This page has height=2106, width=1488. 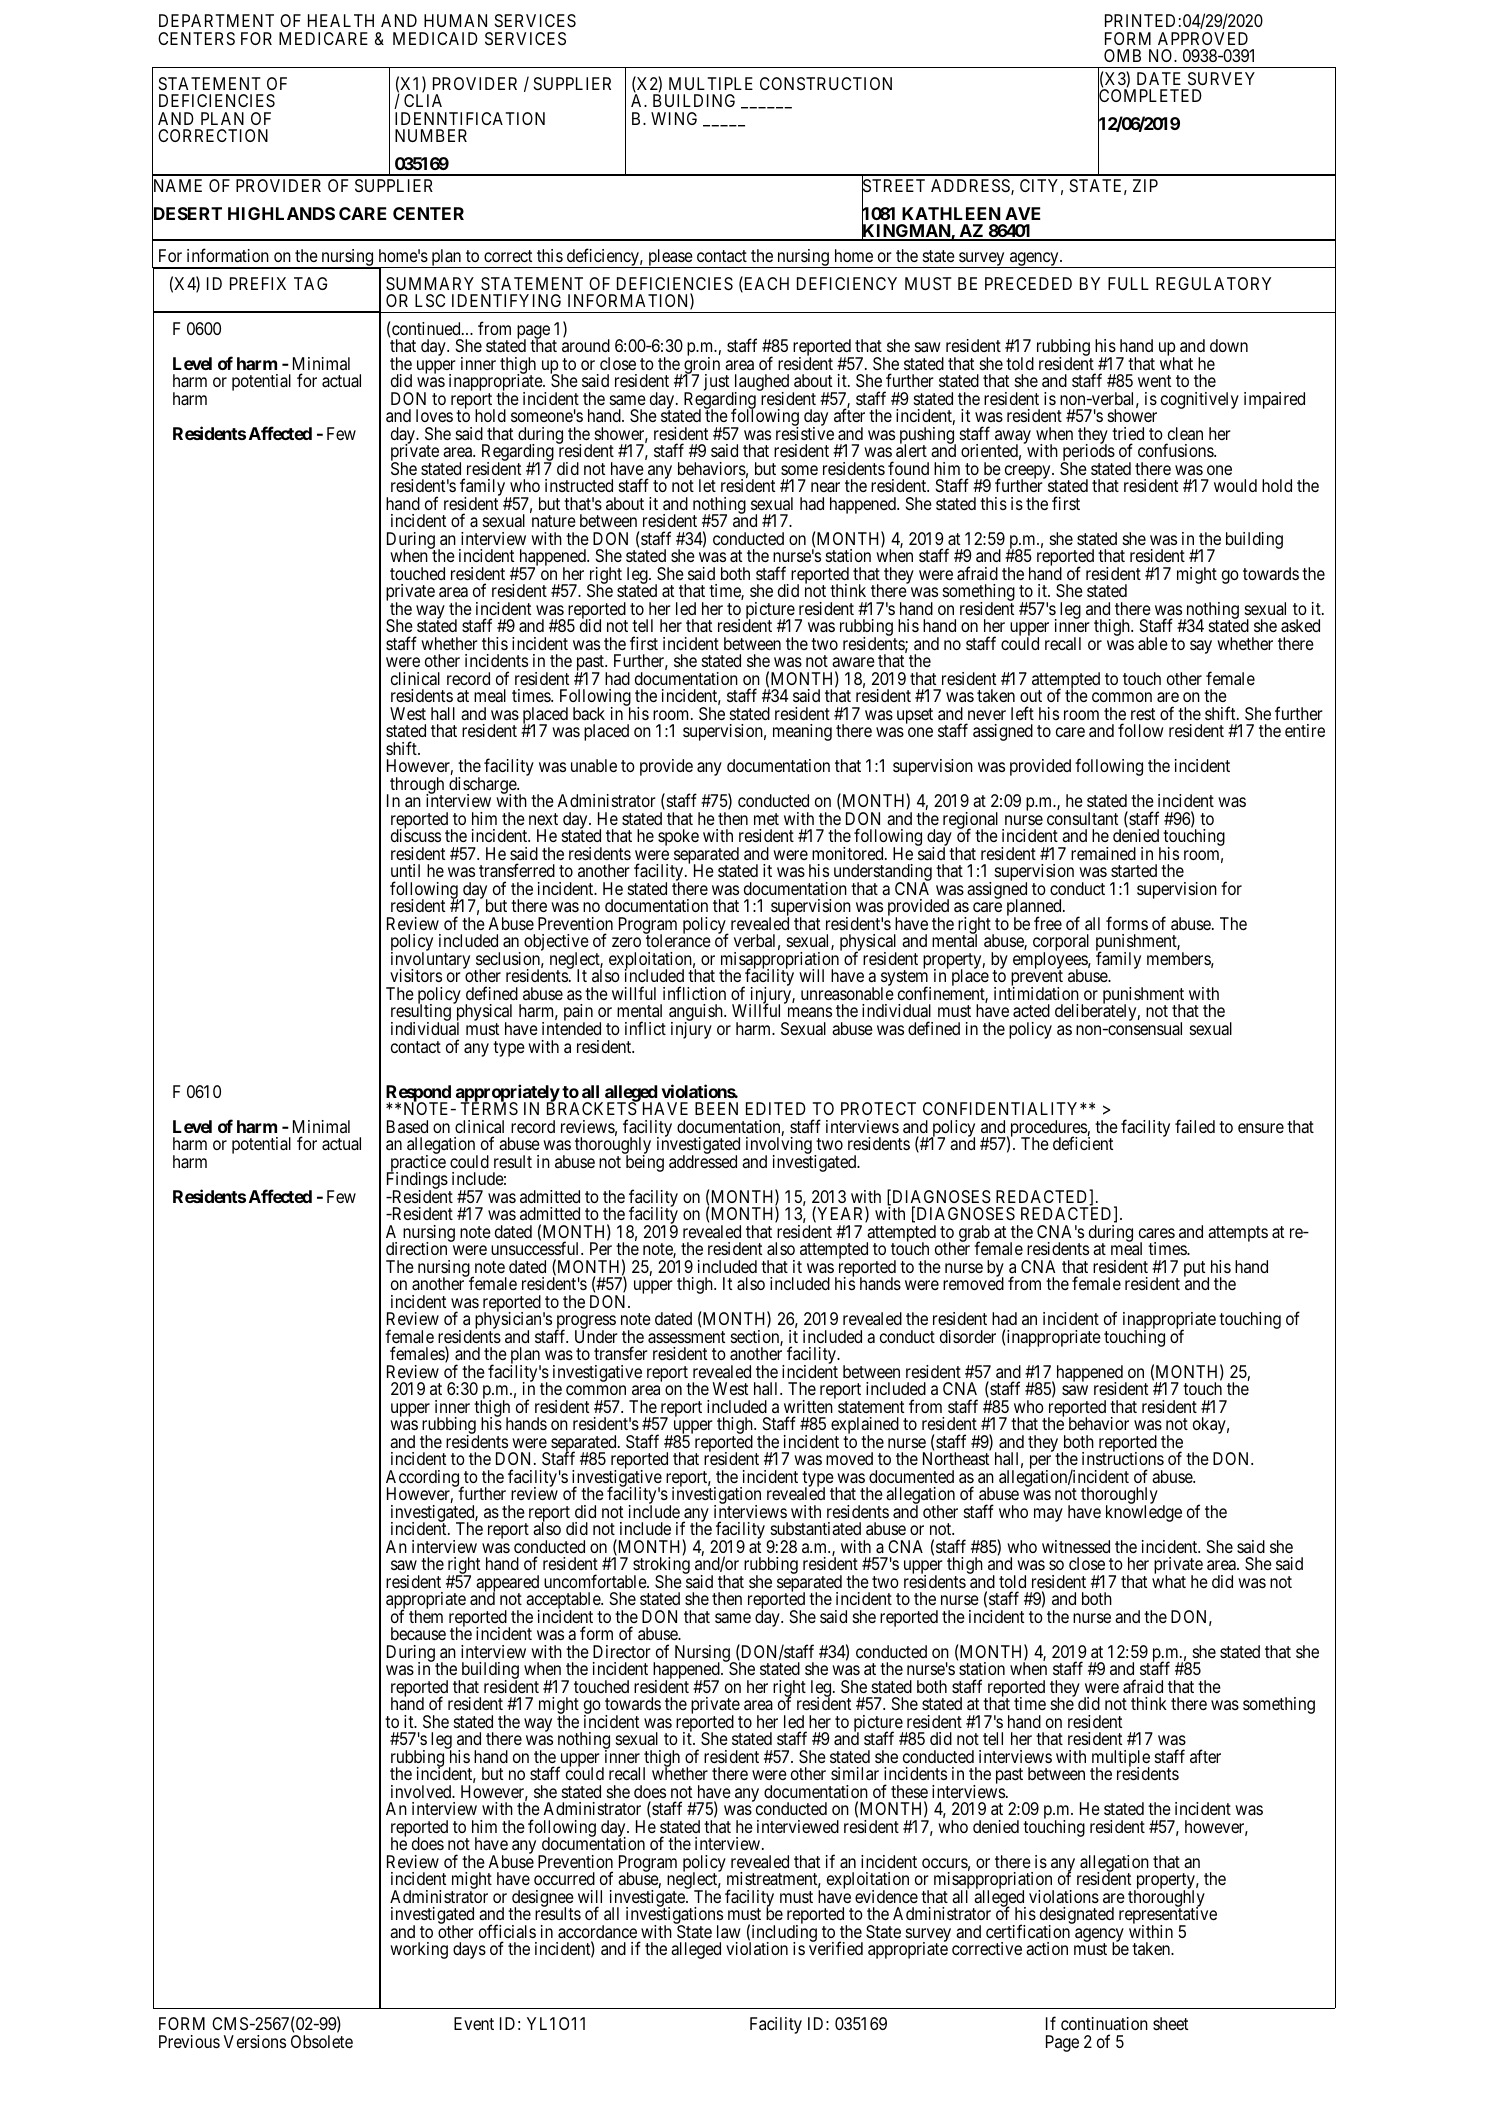 I want to click on law, so click(x=729, y=1931).
